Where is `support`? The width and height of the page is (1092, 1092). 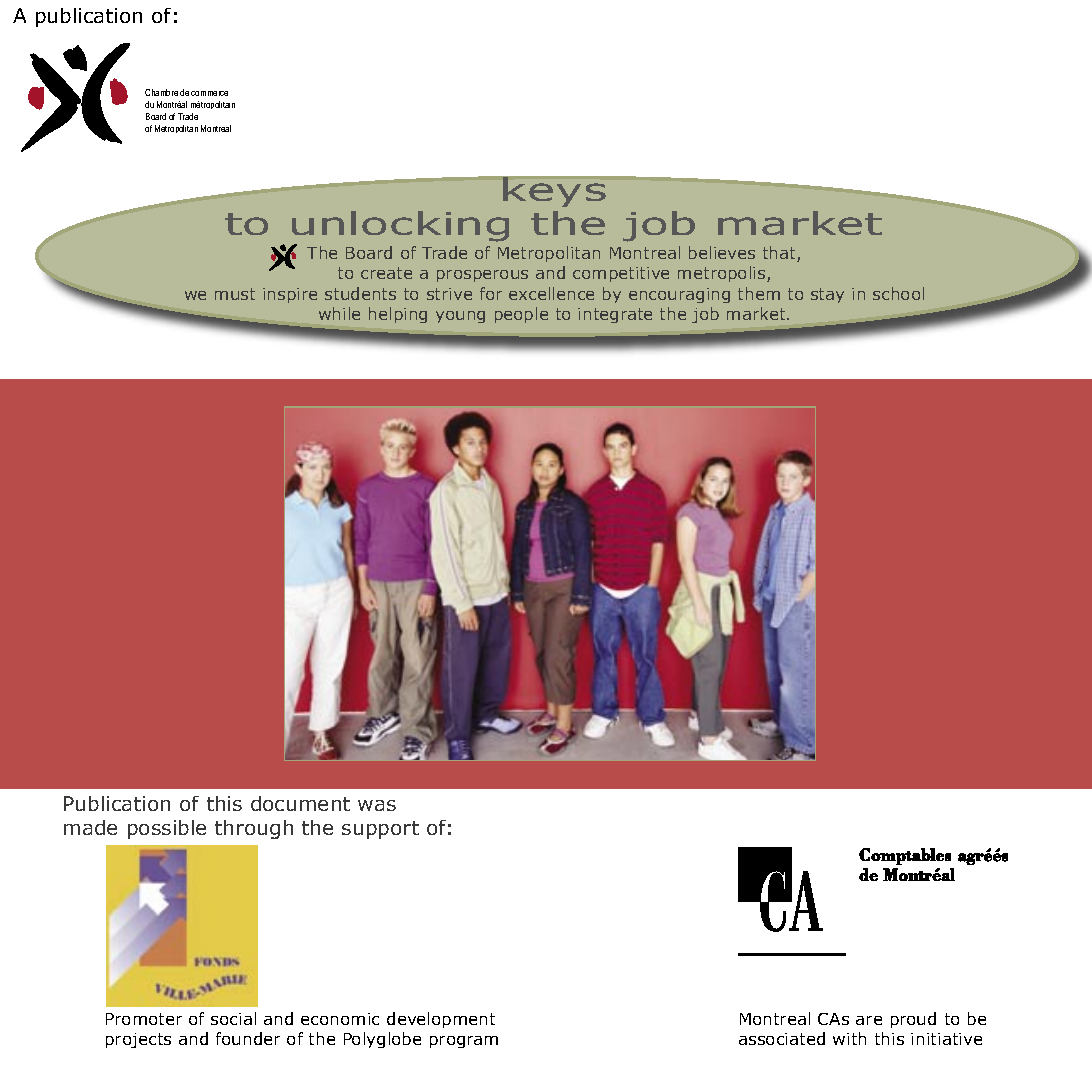 support is located at coordinates (380, 830).
